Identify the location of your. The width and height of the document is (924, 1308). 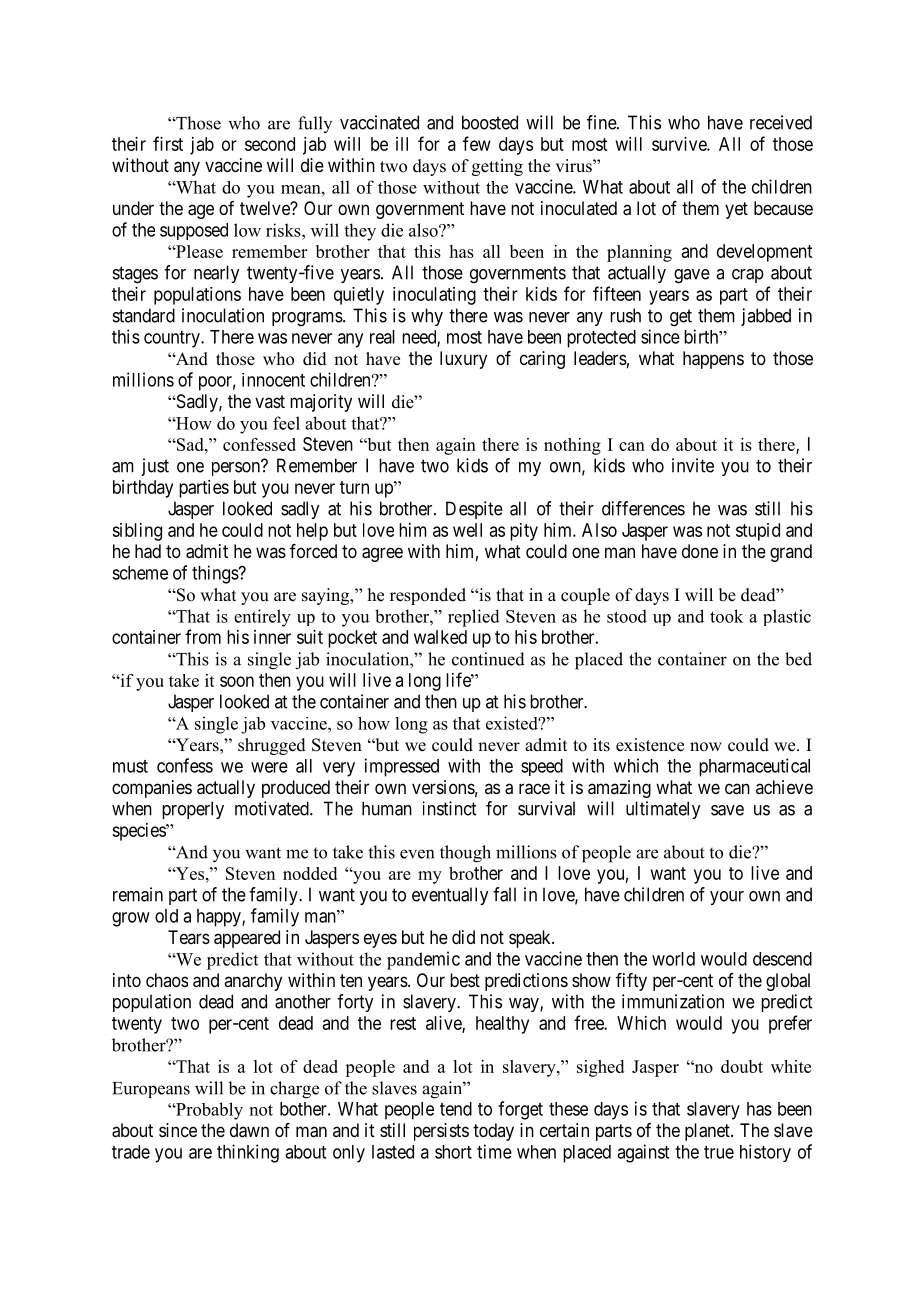
(727, 898).
